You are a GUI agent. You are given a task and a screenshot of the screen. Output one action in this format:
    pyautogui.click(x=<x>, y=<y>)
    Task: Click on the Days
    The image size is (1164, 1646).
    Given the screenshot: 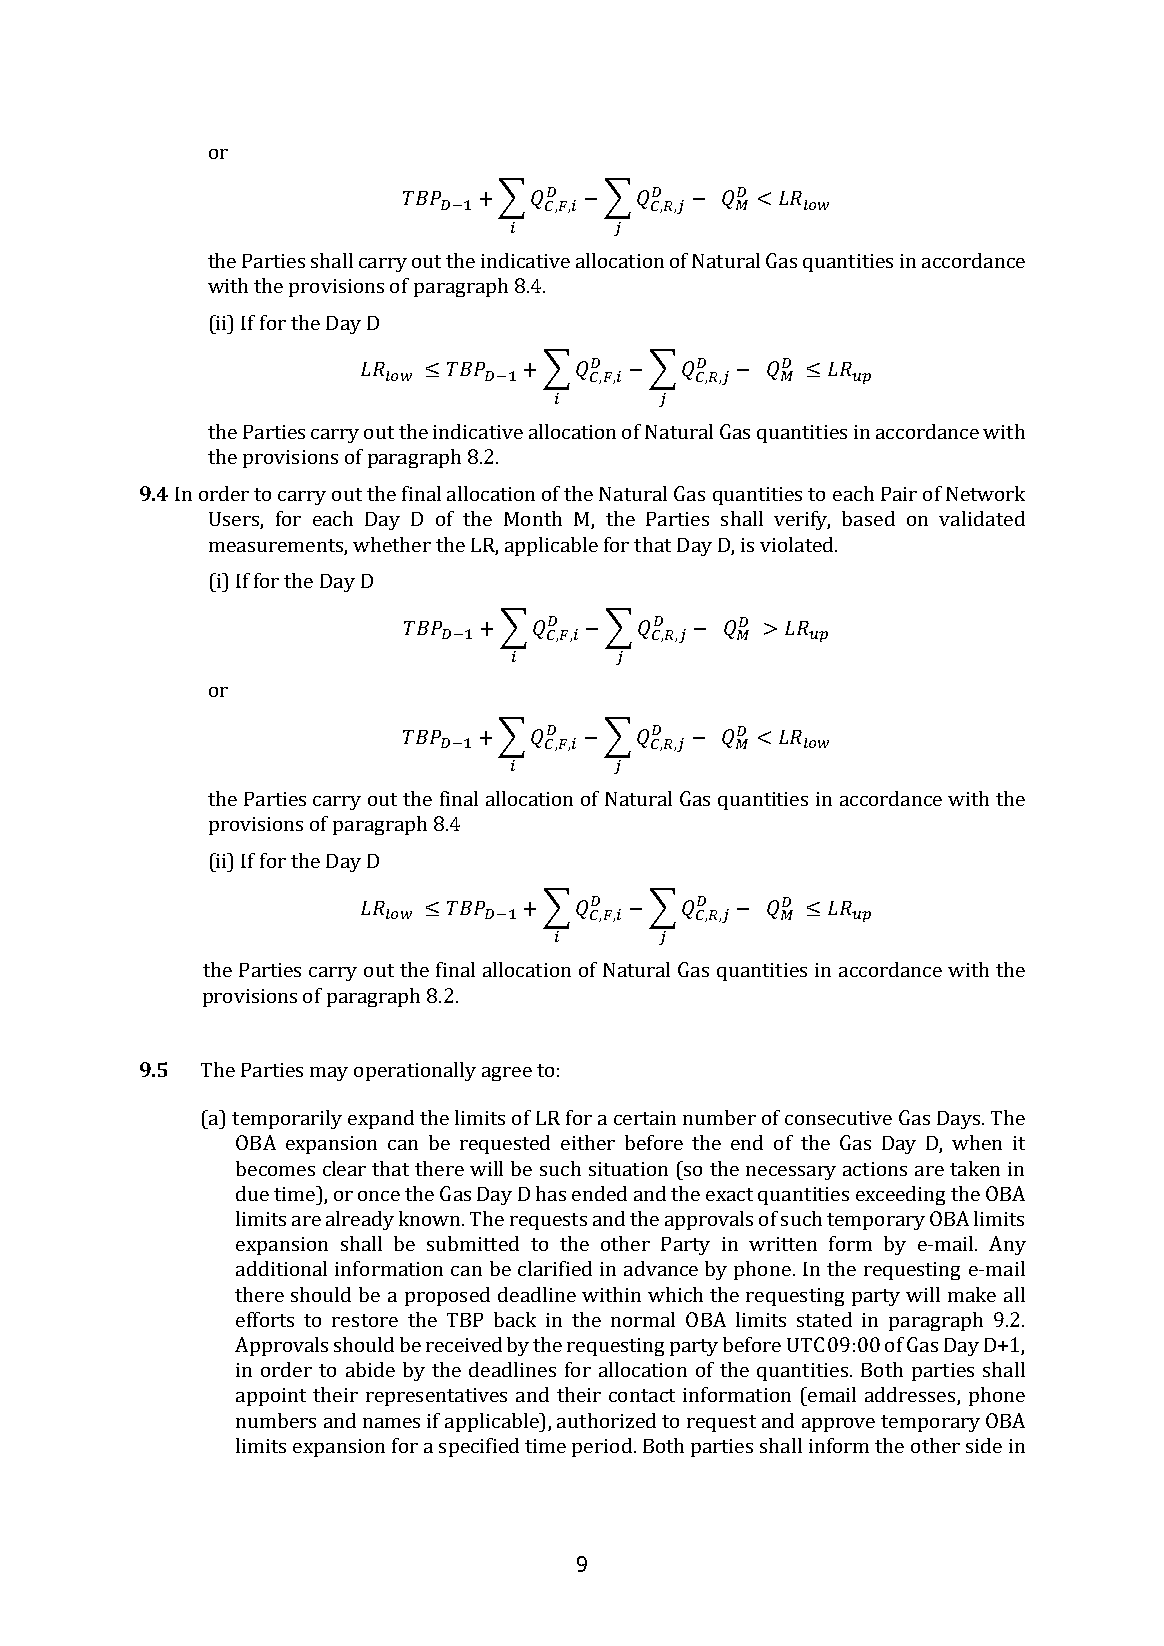 What is the action you would take?
    pyautogui.click(x=958, y=1120)
